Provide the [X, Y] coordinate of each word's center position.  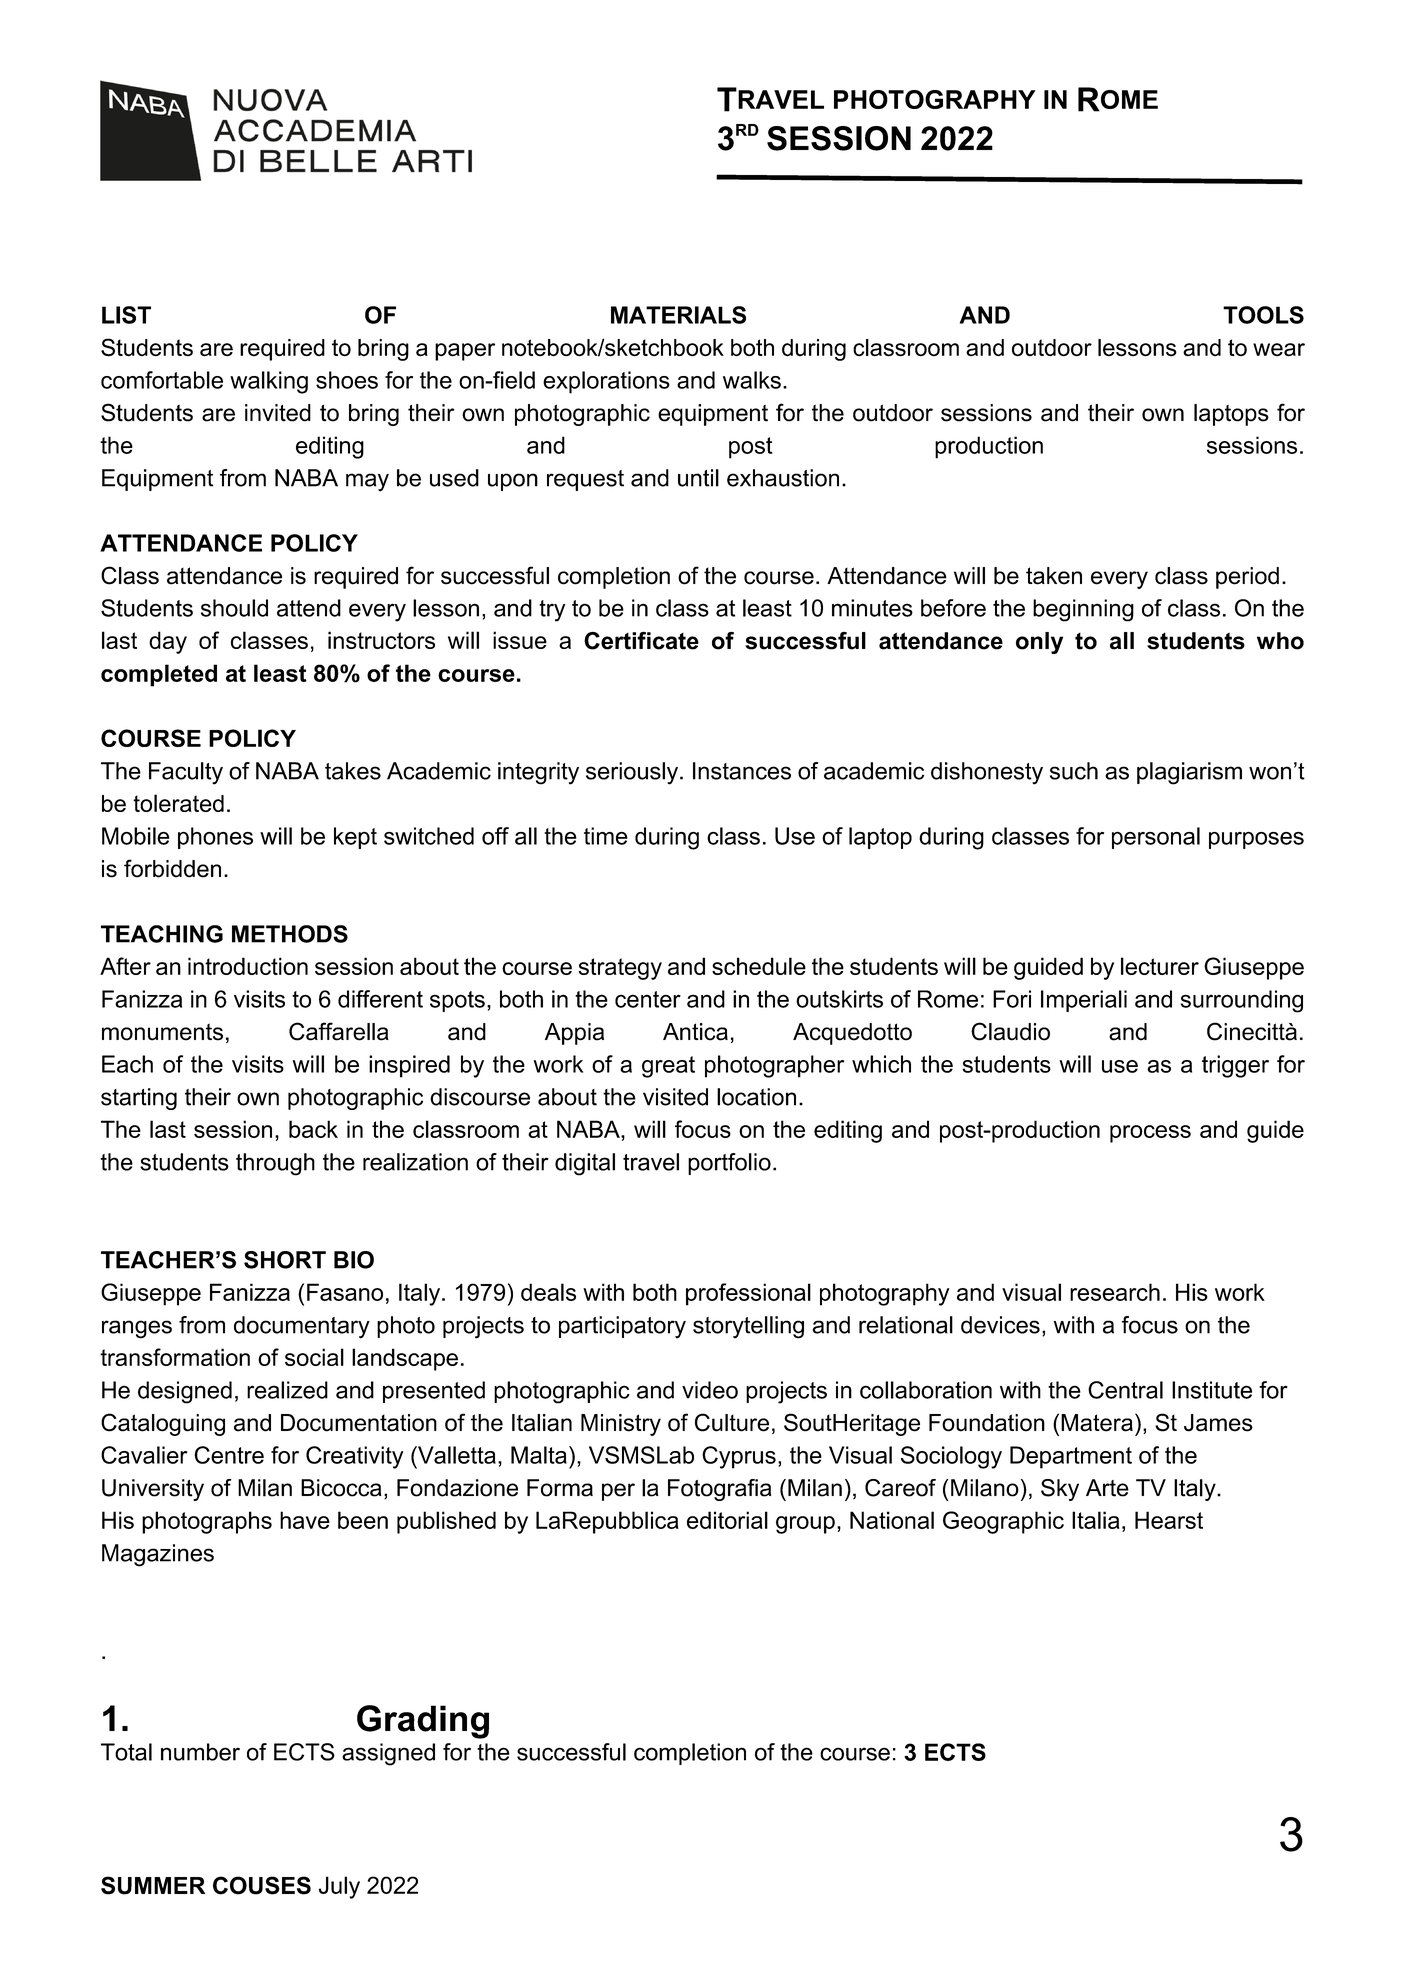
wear [1279, 350]
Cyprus [739, 1457]
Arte [1107, 1488]
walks [752, 380]
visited [675, 1097]
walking [269, 382]
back [313, 1129]
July [339, 1887]
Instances [742, 771]
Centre [229, 1455]
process [1150, 1134]
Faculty [186, 773]
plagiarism [1189, 773]
